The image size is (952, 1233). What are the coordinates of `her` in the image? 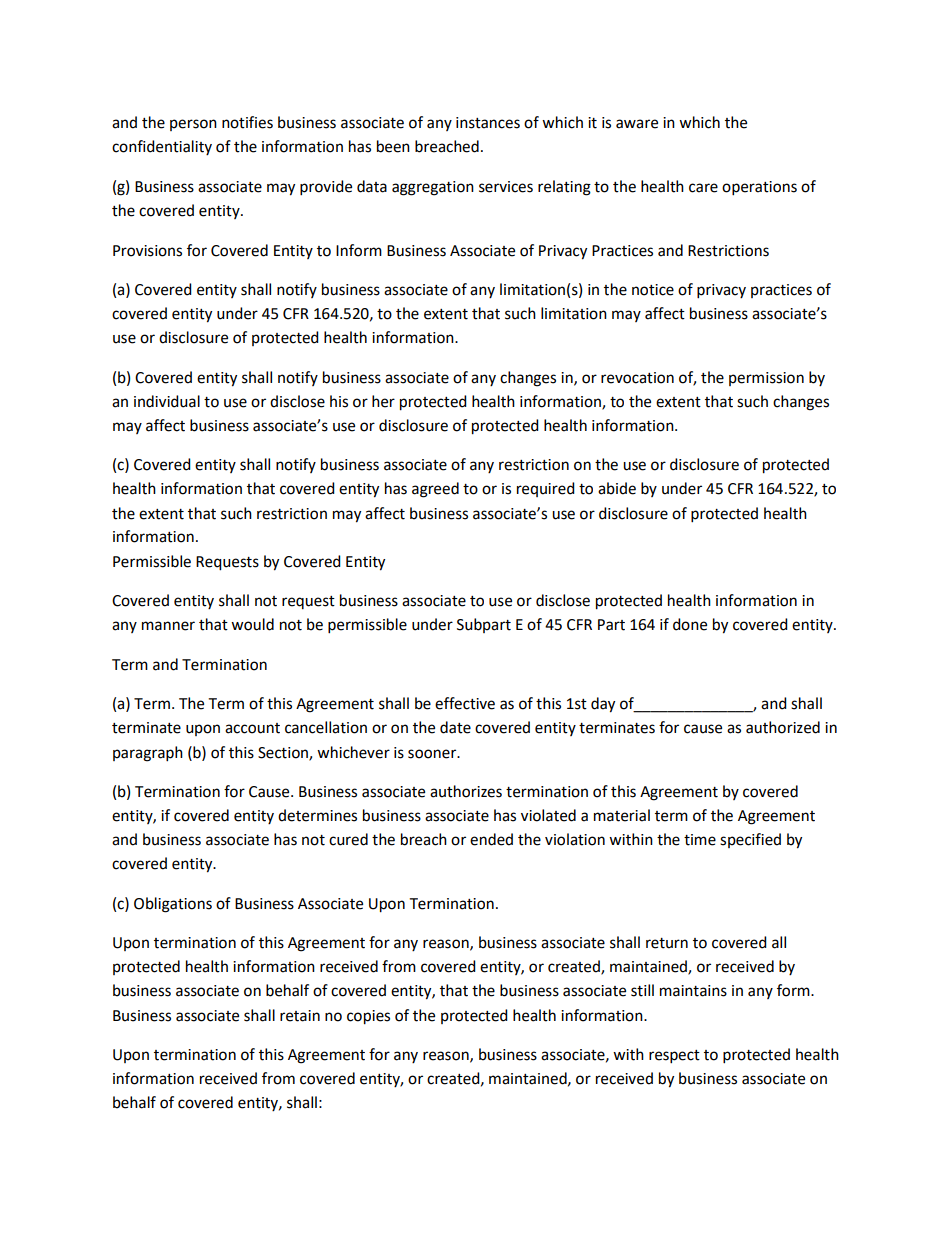 It's located at (383, 401).
